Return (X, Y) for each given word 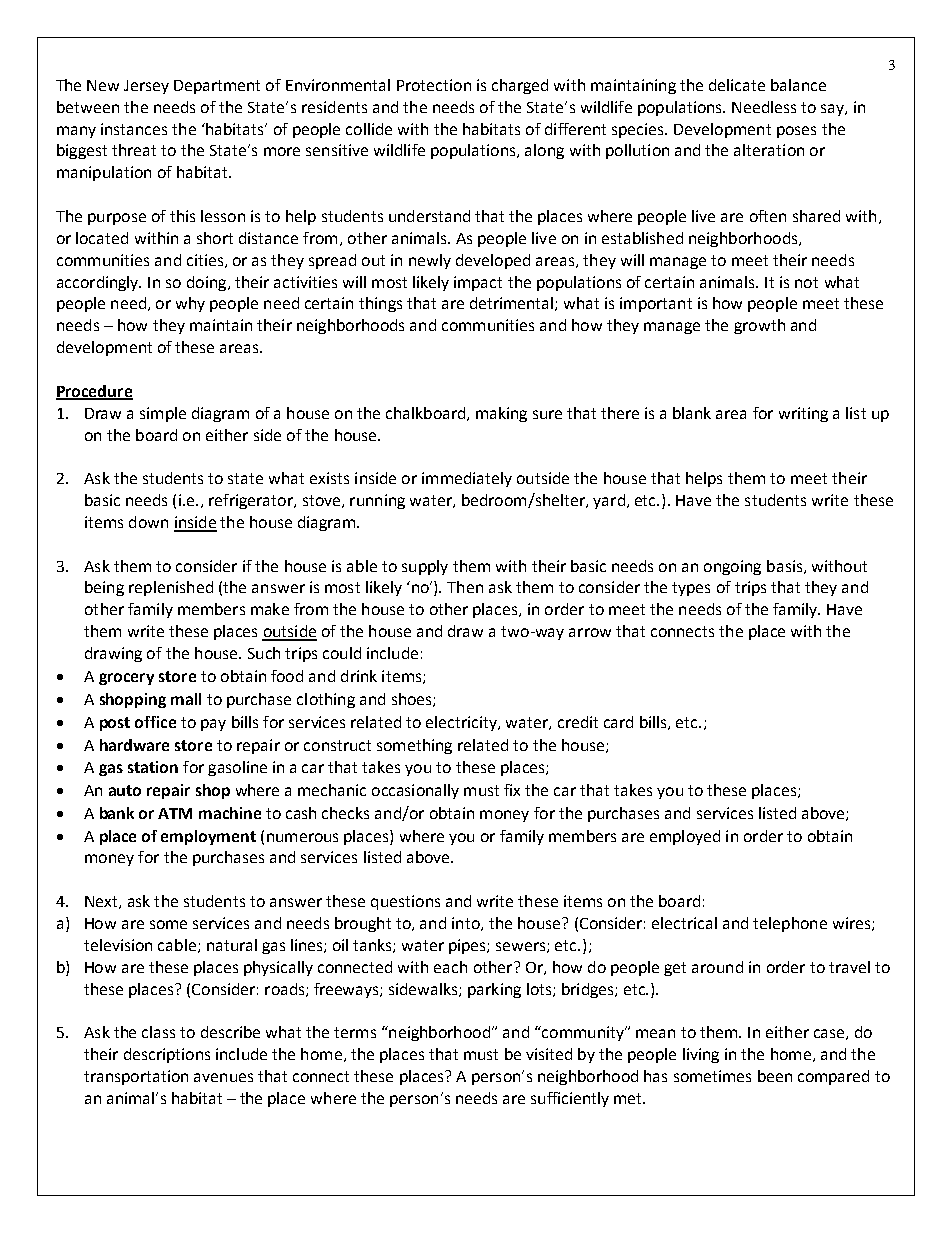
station (153, 767)
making (501, 414)
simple (163, 414)
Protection (434, 85)
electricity (463, 723)
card (618, 722)
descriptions (167, 1055)
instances (134, 129)
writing (803, 414)
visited (549, 1054)
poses (796, 132)
